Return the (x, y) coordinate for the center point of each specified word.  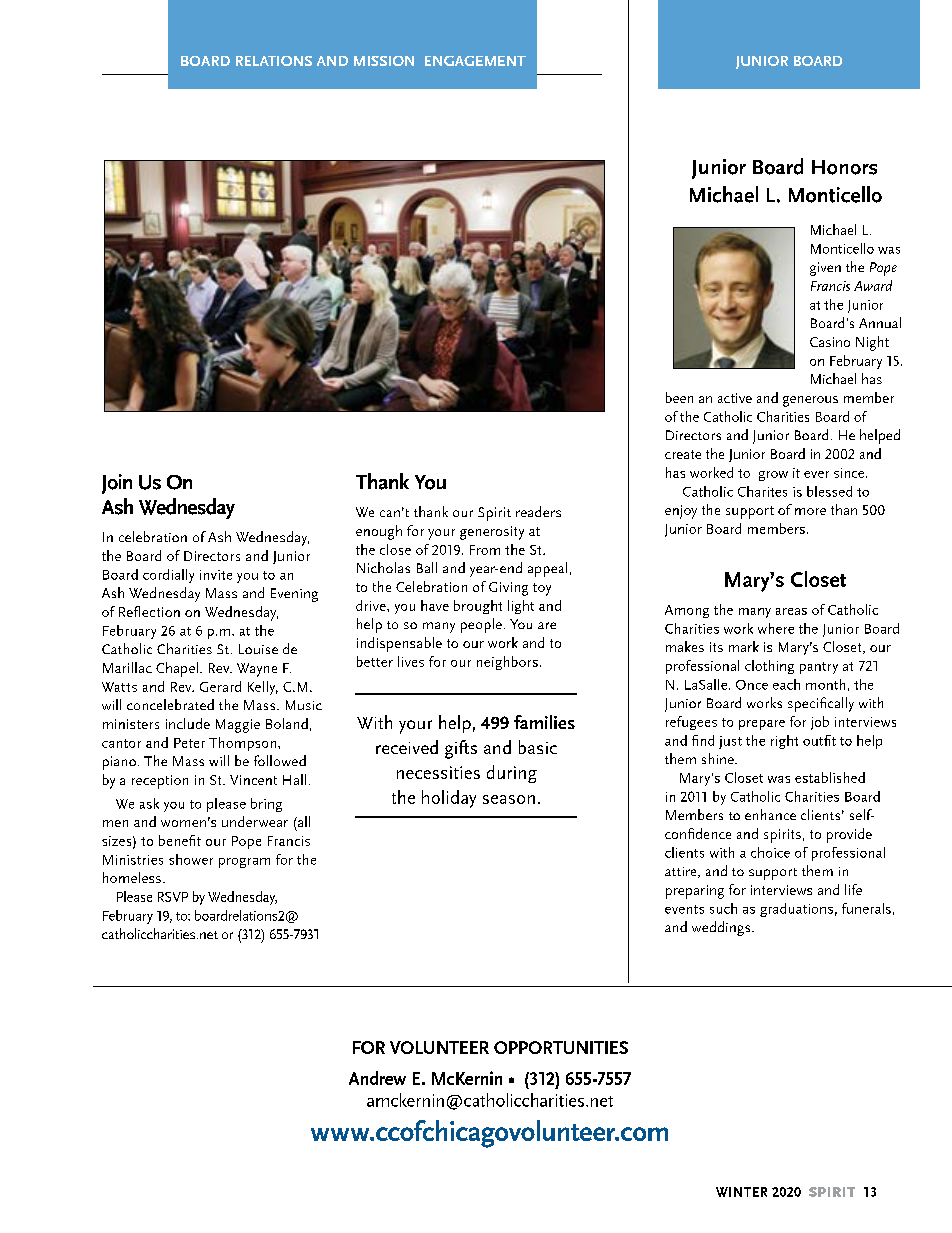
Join (117, 484)
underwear (255, 821)
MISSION (384, 61)
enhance (770, 814)
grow (773, 476)
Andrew (377, 1078)
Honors (844, 167)
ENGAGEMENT (475, 61)
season (509, 799)
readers (538, 511)
